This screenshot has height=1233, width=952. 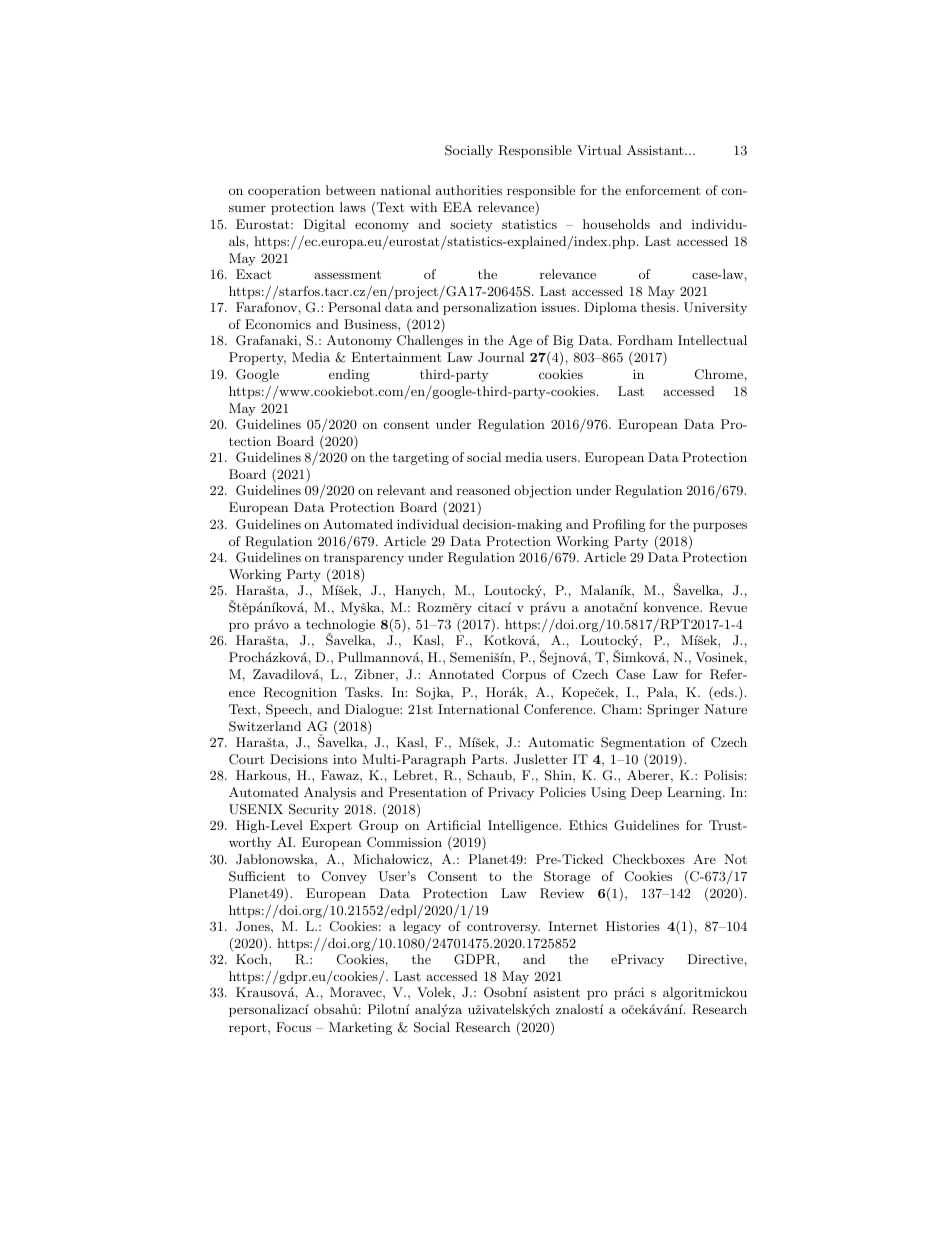 What do you see at coordinates (293, 1027) in the screenshot?
I see `Focus` at bounding box center [293, 1027].
